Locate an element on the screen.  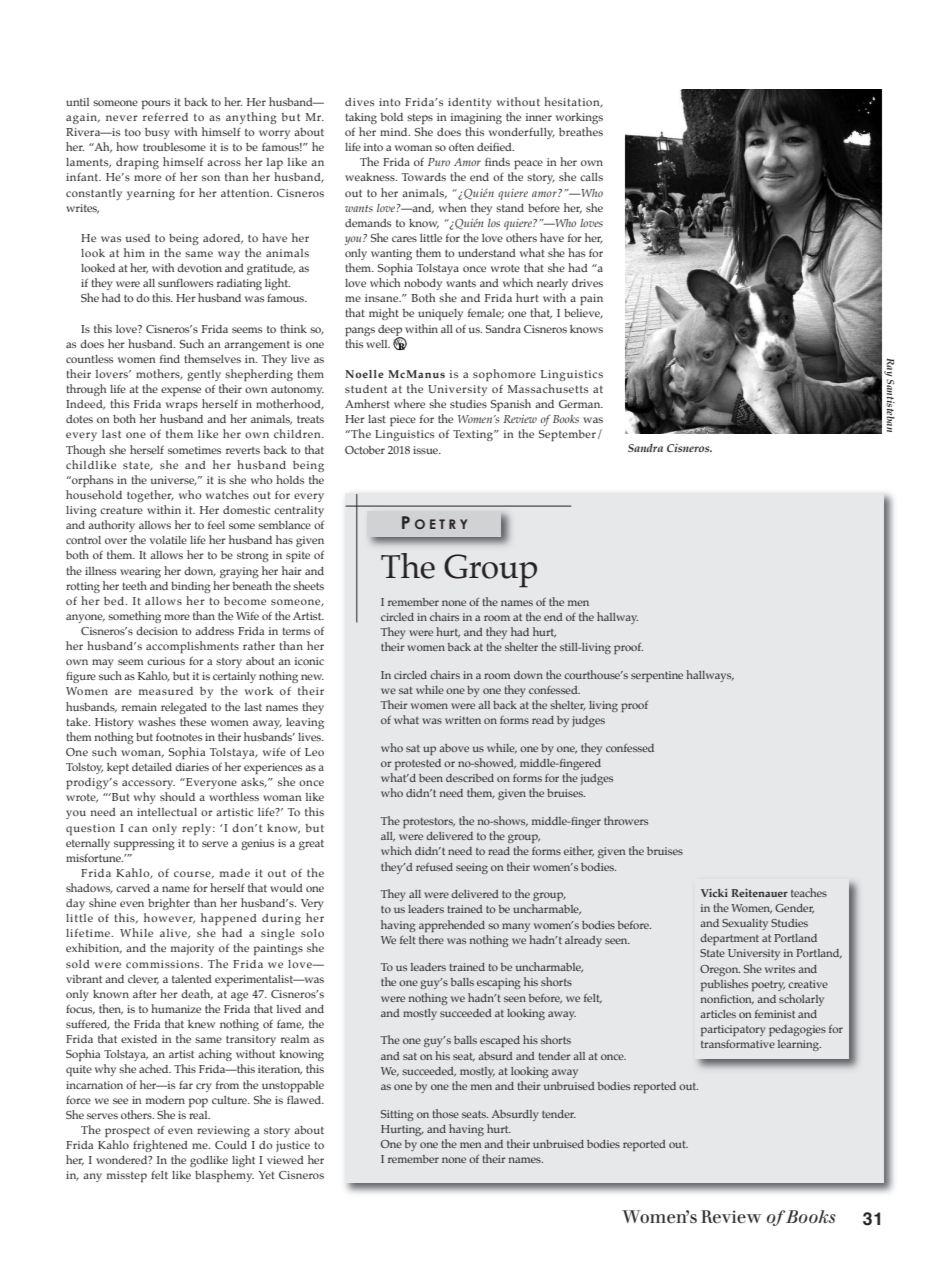
frightened is located at coordinates (160, 1146).
